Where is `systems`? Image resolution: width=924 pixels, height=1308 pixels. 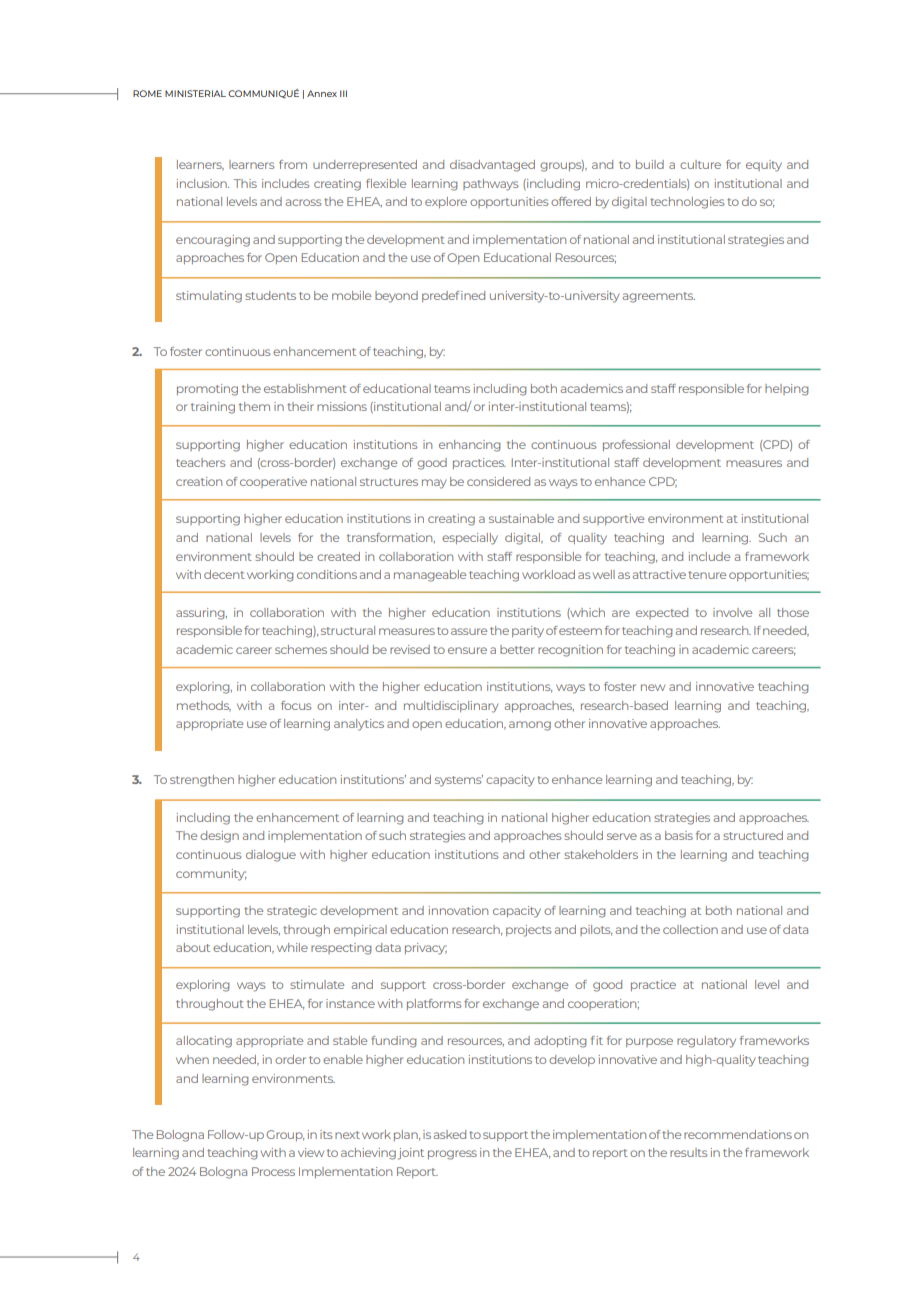 systems is located at coordinates (459, 781).
